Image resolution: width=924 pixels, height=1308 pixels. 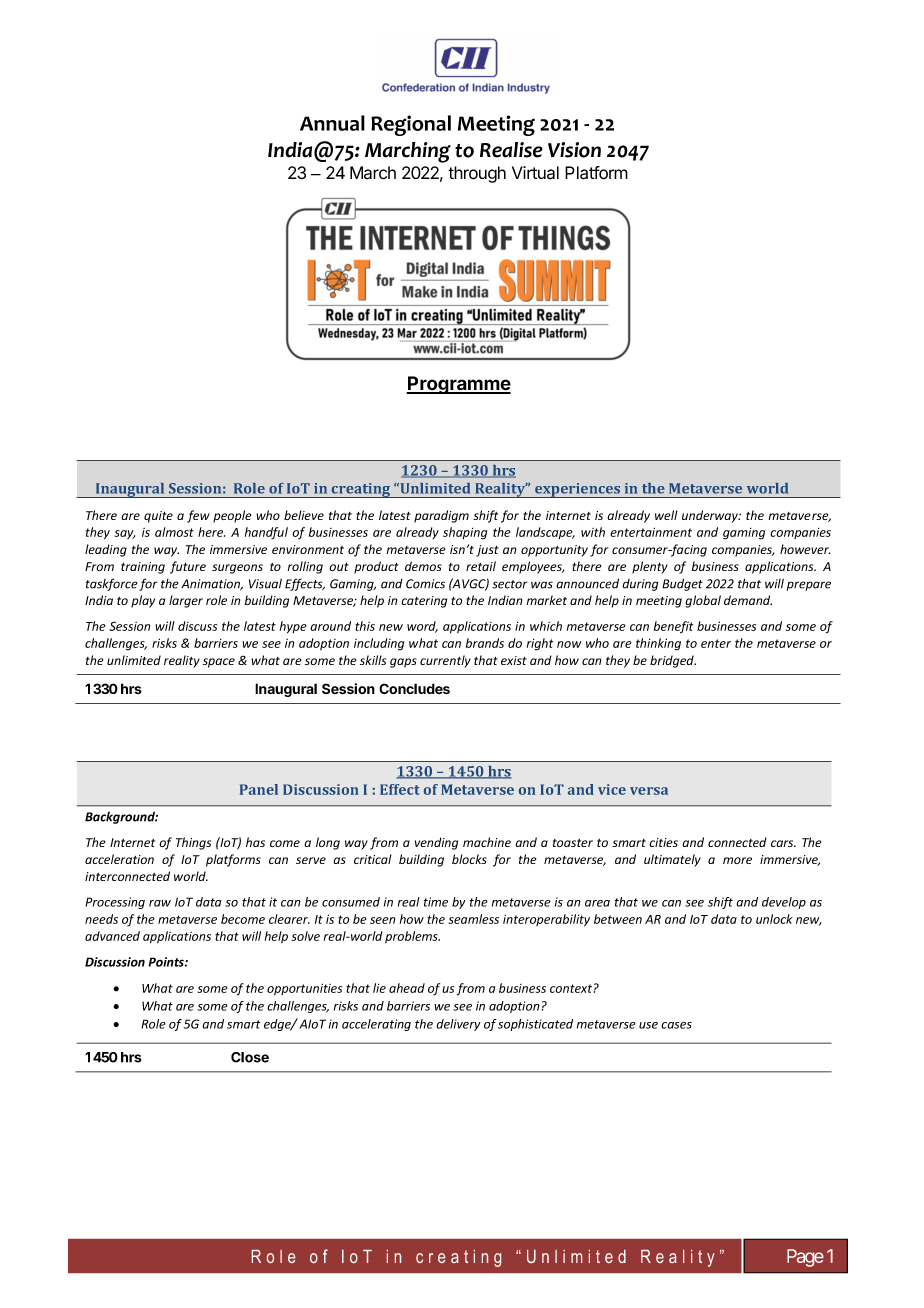 I want to click on space, so click(x=219, y=663).
